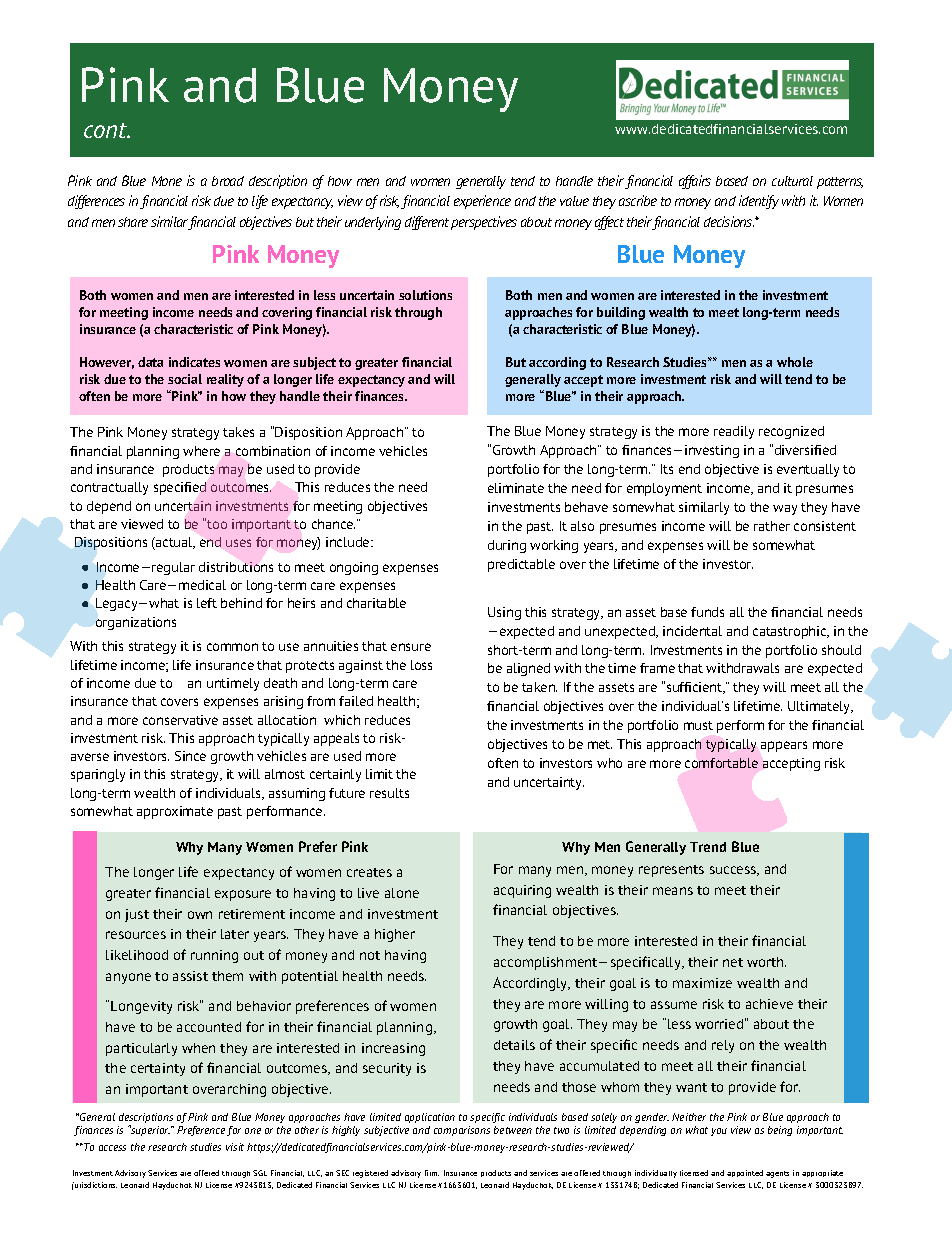 This document has height=1233, width=952. Describe the element at coordinates (201, 451) in the document. I see `where` at that location.
